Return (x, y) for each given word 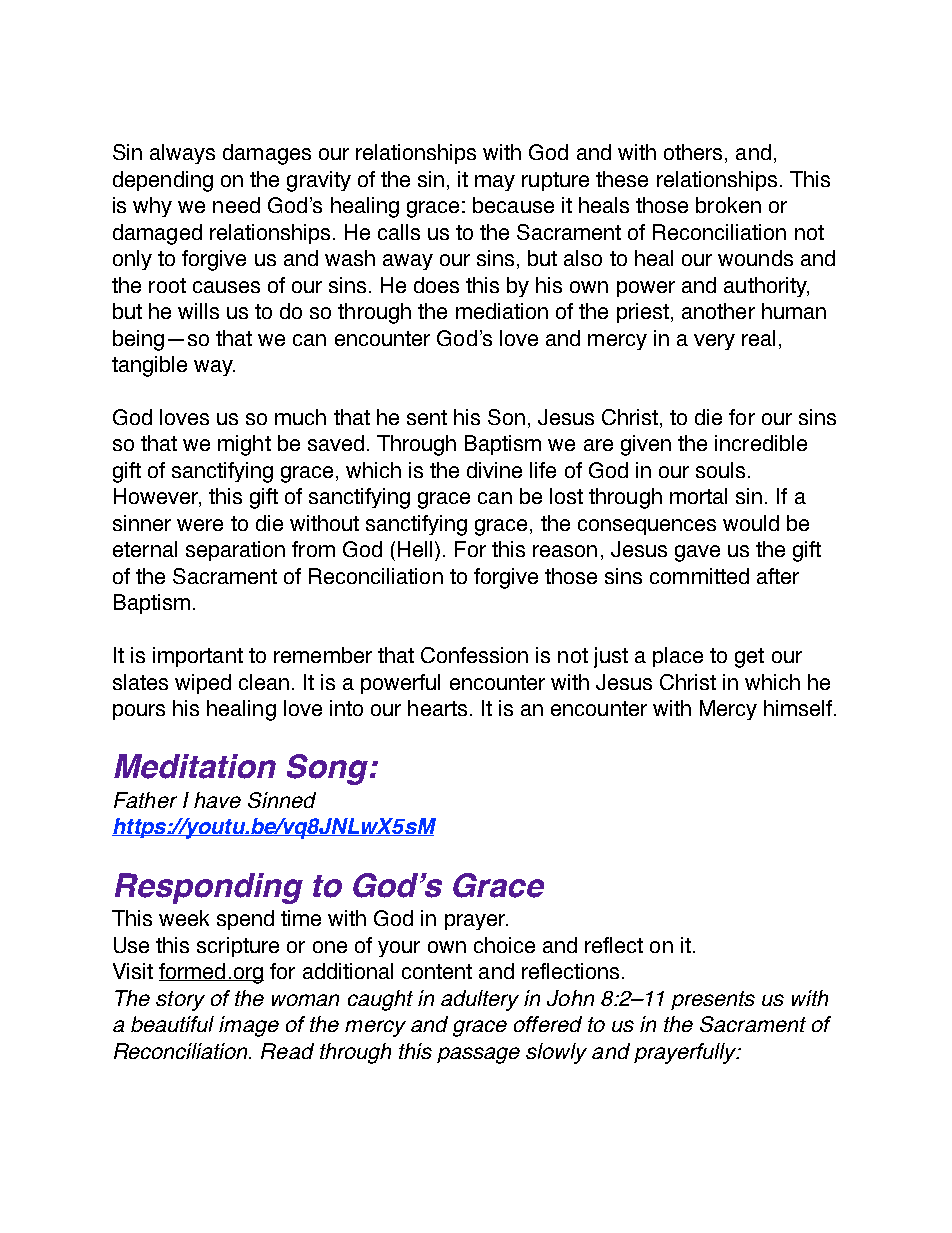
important (198, 657)
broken (728, 205)
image (249, 1026)
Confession (474, 655)
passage (478, 1055)
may (495, 183)
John (570, 998)
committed (699, 576)
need (236, 205)
